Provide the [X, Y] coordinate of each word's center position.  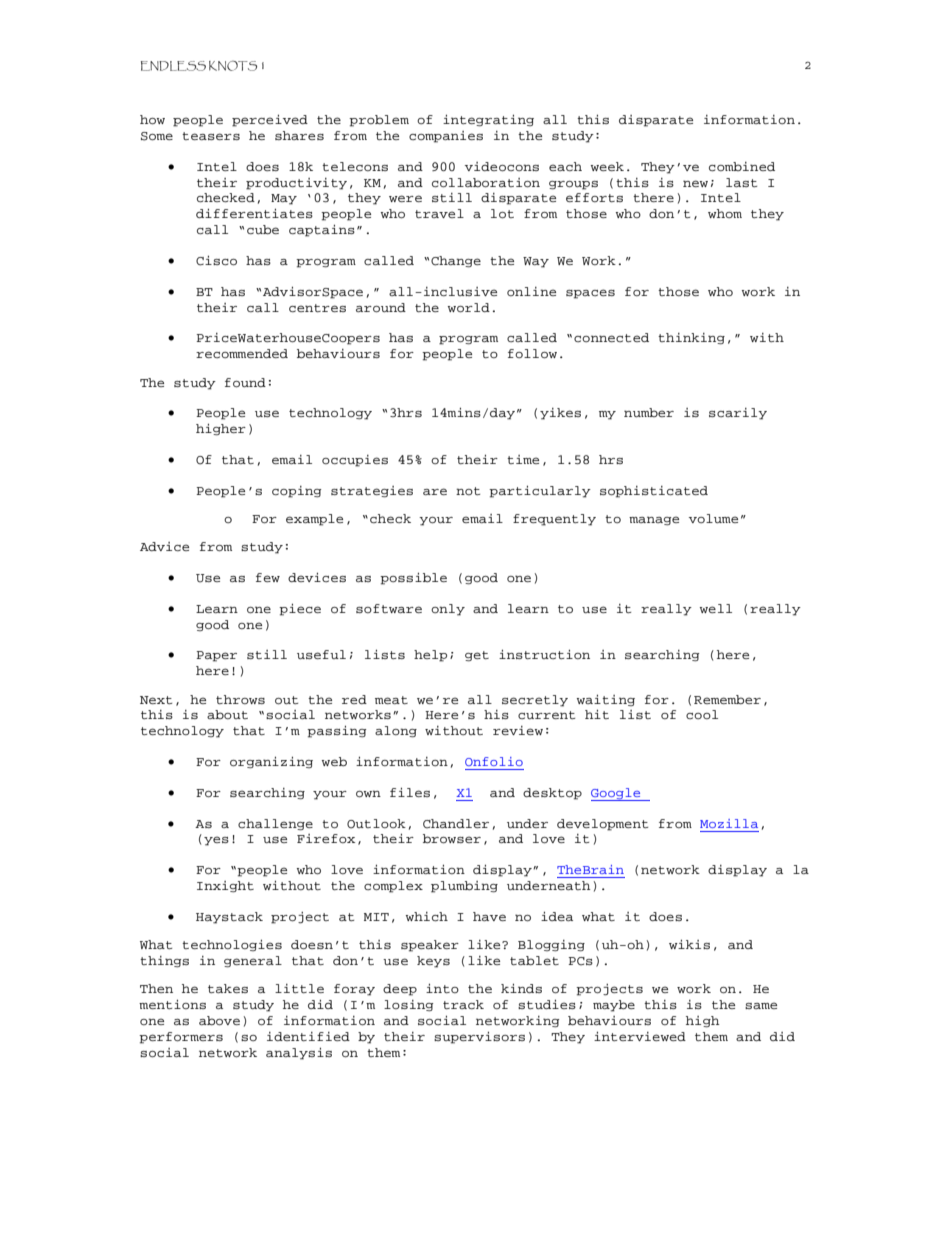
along [396, 731]
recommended [242, 353]
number [649, 412]
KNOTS [233, 66]
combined [742, 166]
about [227, 714]
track [463, 1004]
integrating [488, 120]
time [523, 459]
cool [702, 714]
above [219, 1021]
